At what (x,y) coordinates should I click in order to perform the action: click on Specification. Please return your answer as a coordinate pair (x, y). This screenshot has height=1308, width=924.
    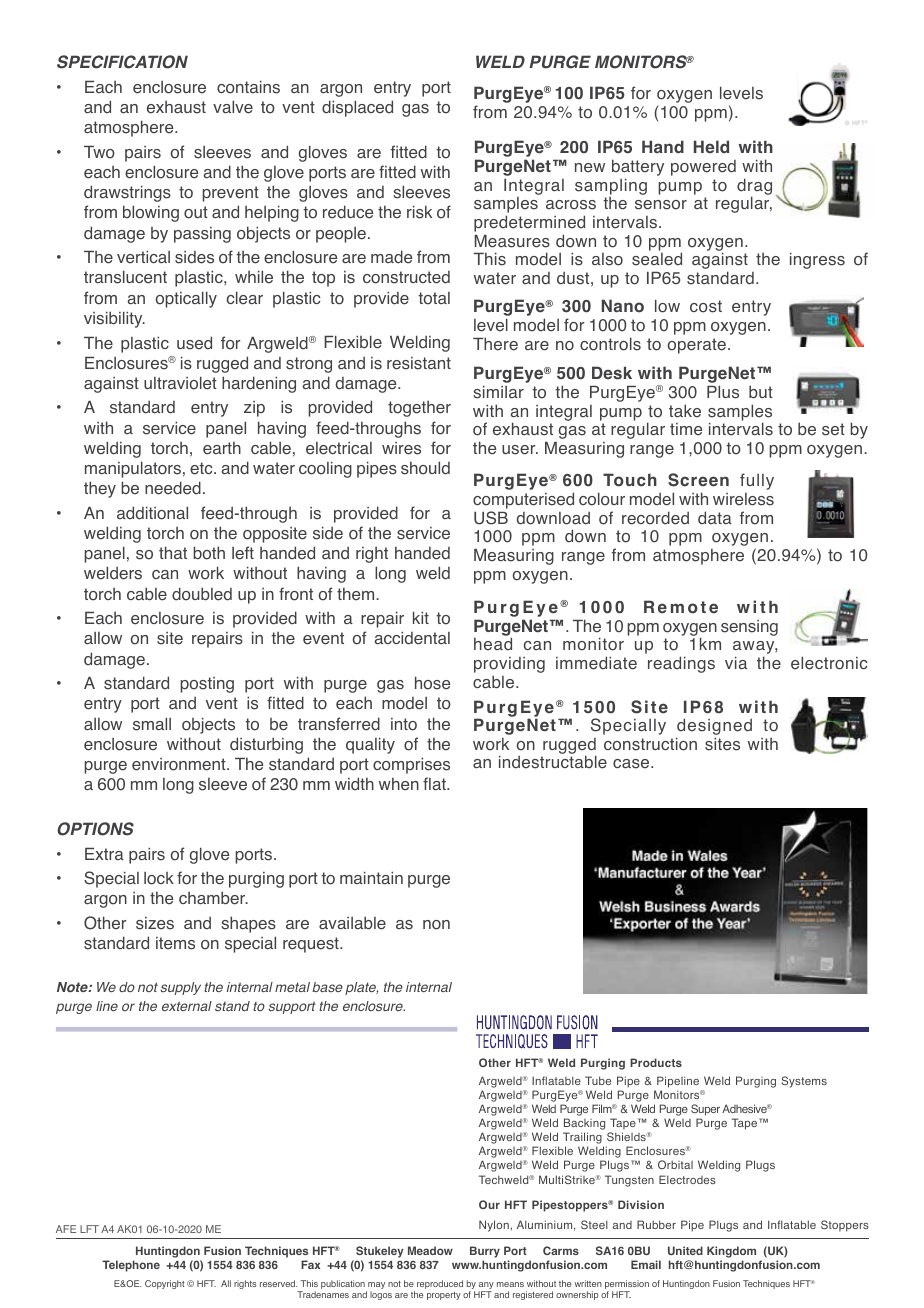
    Looking at the image, I should click on (122, 62).
